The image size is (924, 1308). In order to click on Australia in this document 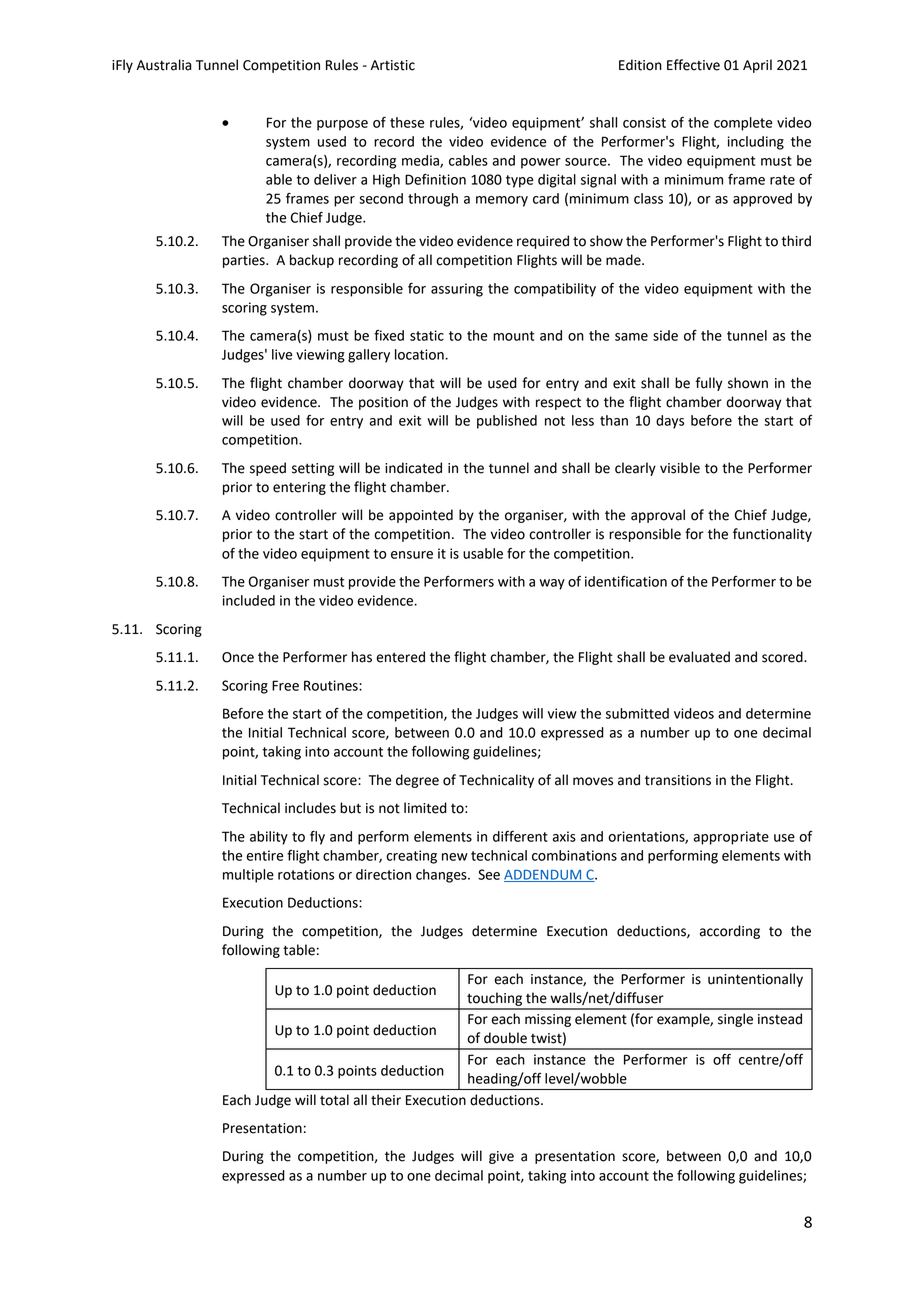, I will do `click(164, 65)`.
